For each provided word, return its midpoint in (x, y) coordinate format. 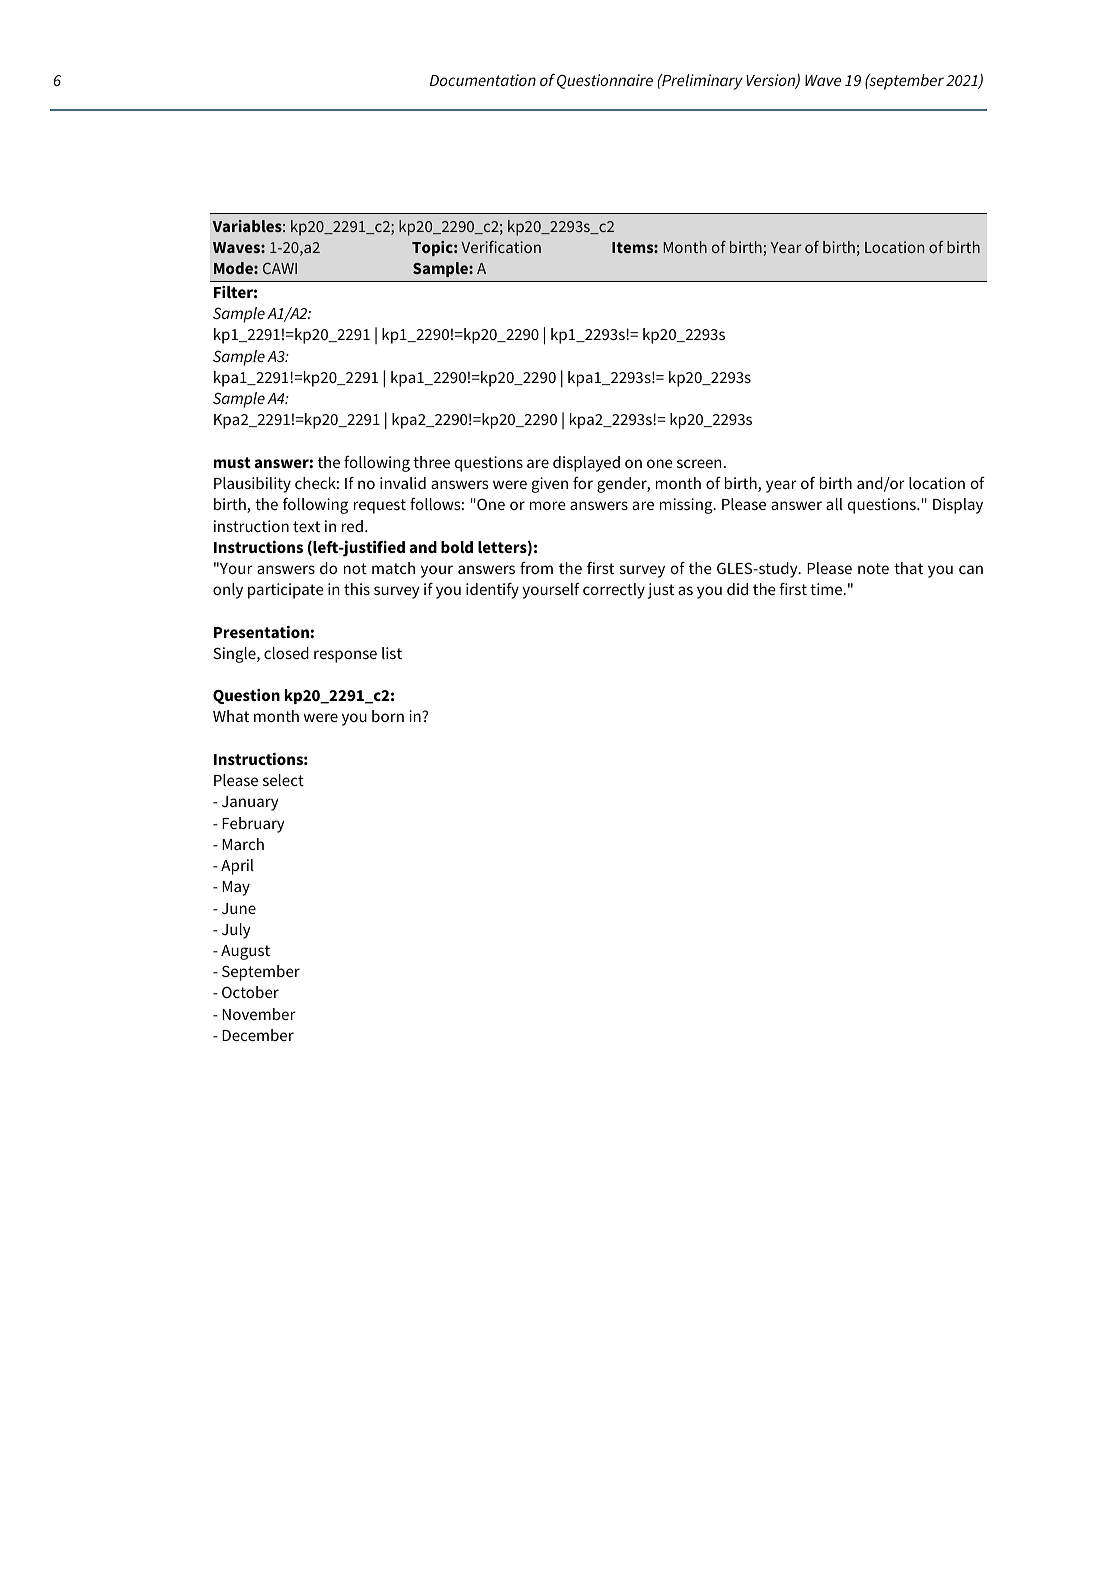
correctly (614, 591)
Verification (501, 247)
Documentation (483, 80)
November (259, 1014)
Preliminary (701, 82)
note (873, 568)
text (306, 526)
